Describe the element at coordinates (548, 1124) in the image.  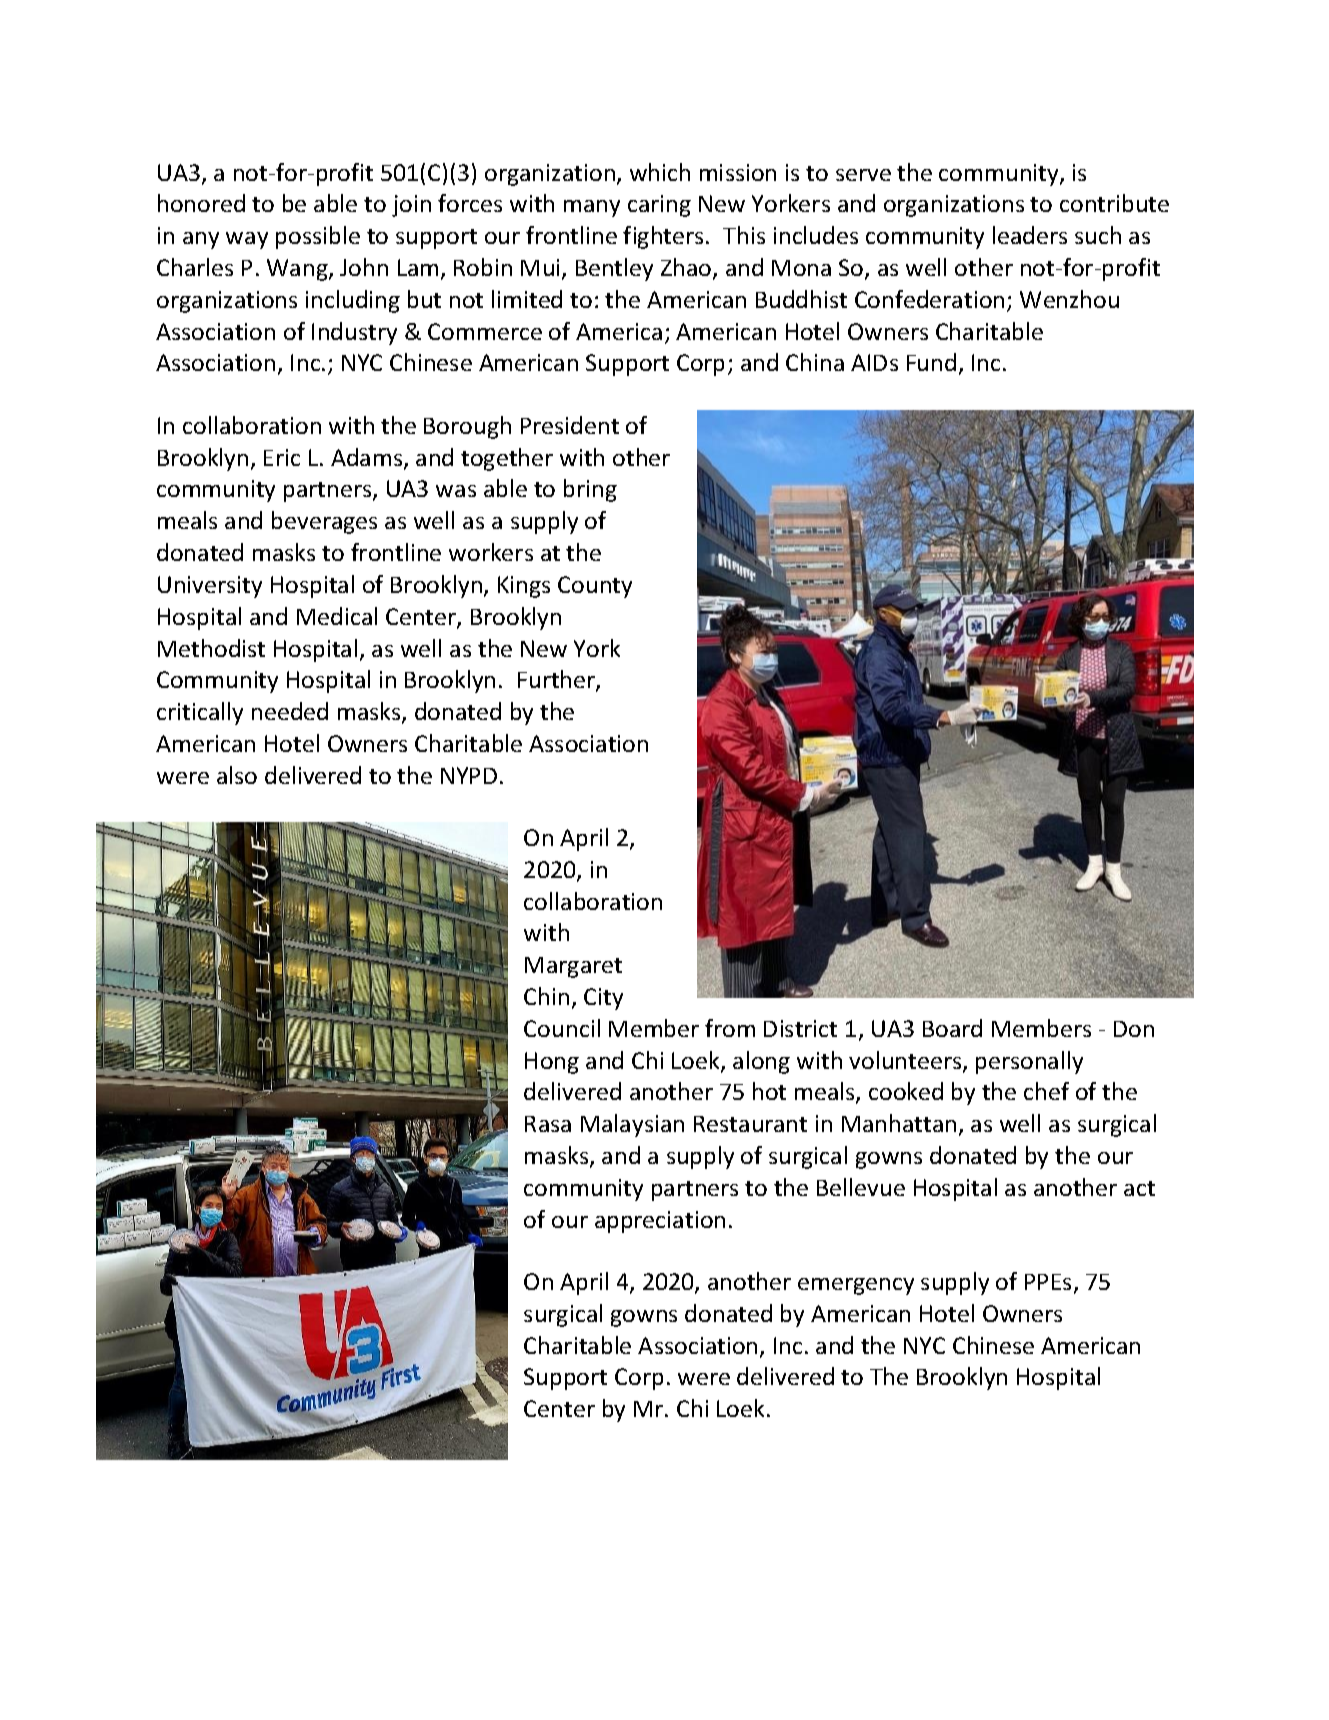
I see `Rasa` at that location.
